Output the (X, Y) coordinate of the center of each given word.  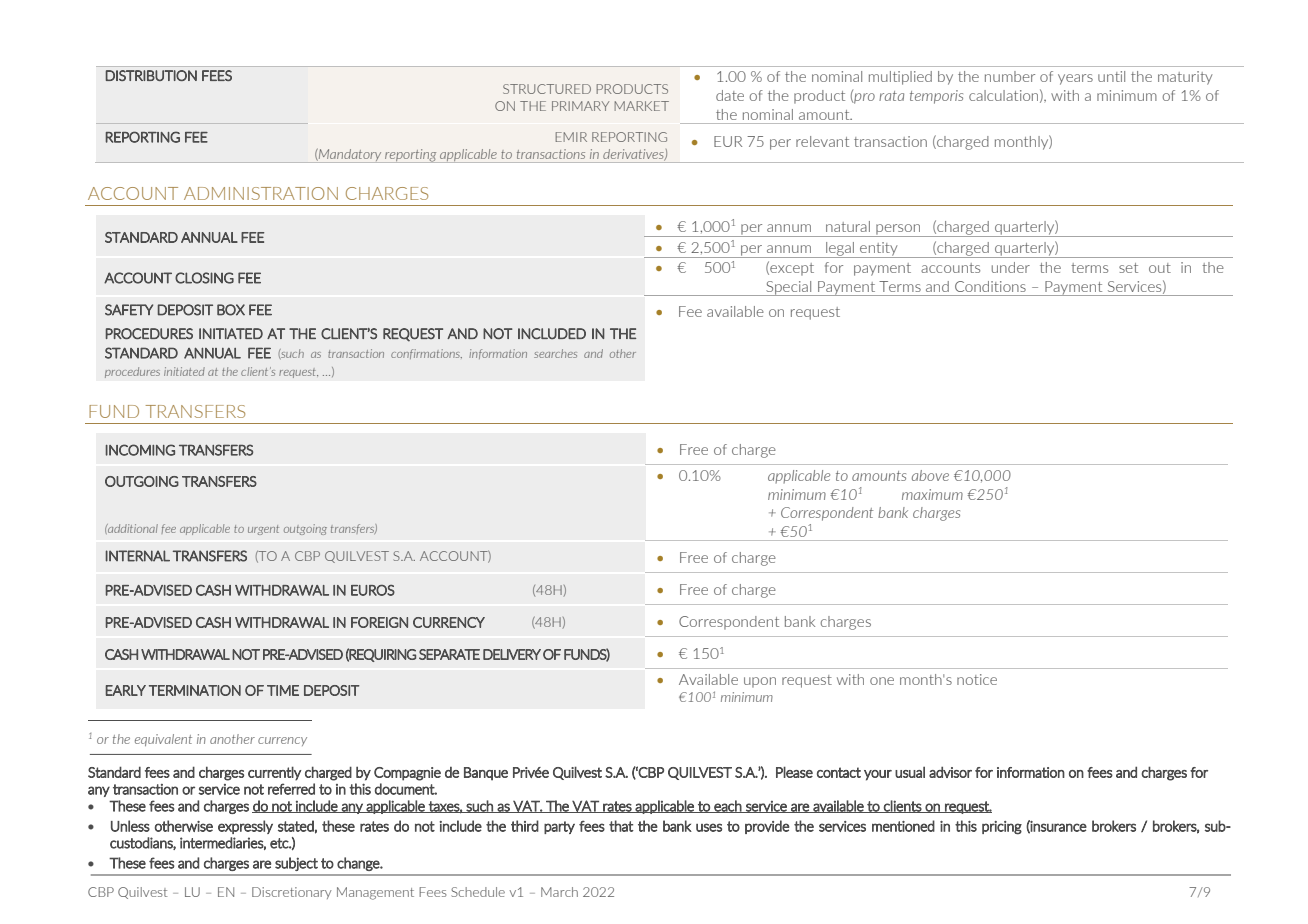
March (559, 892)
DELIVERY (512, 654)
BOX (231, 310)
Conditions (990, 286)
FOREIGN (379, 622)
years (1075, 79)
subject (296, 864)
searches (555, 353)
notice (977, 679)
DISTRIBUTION (151, 75)
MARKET (641, 106)
